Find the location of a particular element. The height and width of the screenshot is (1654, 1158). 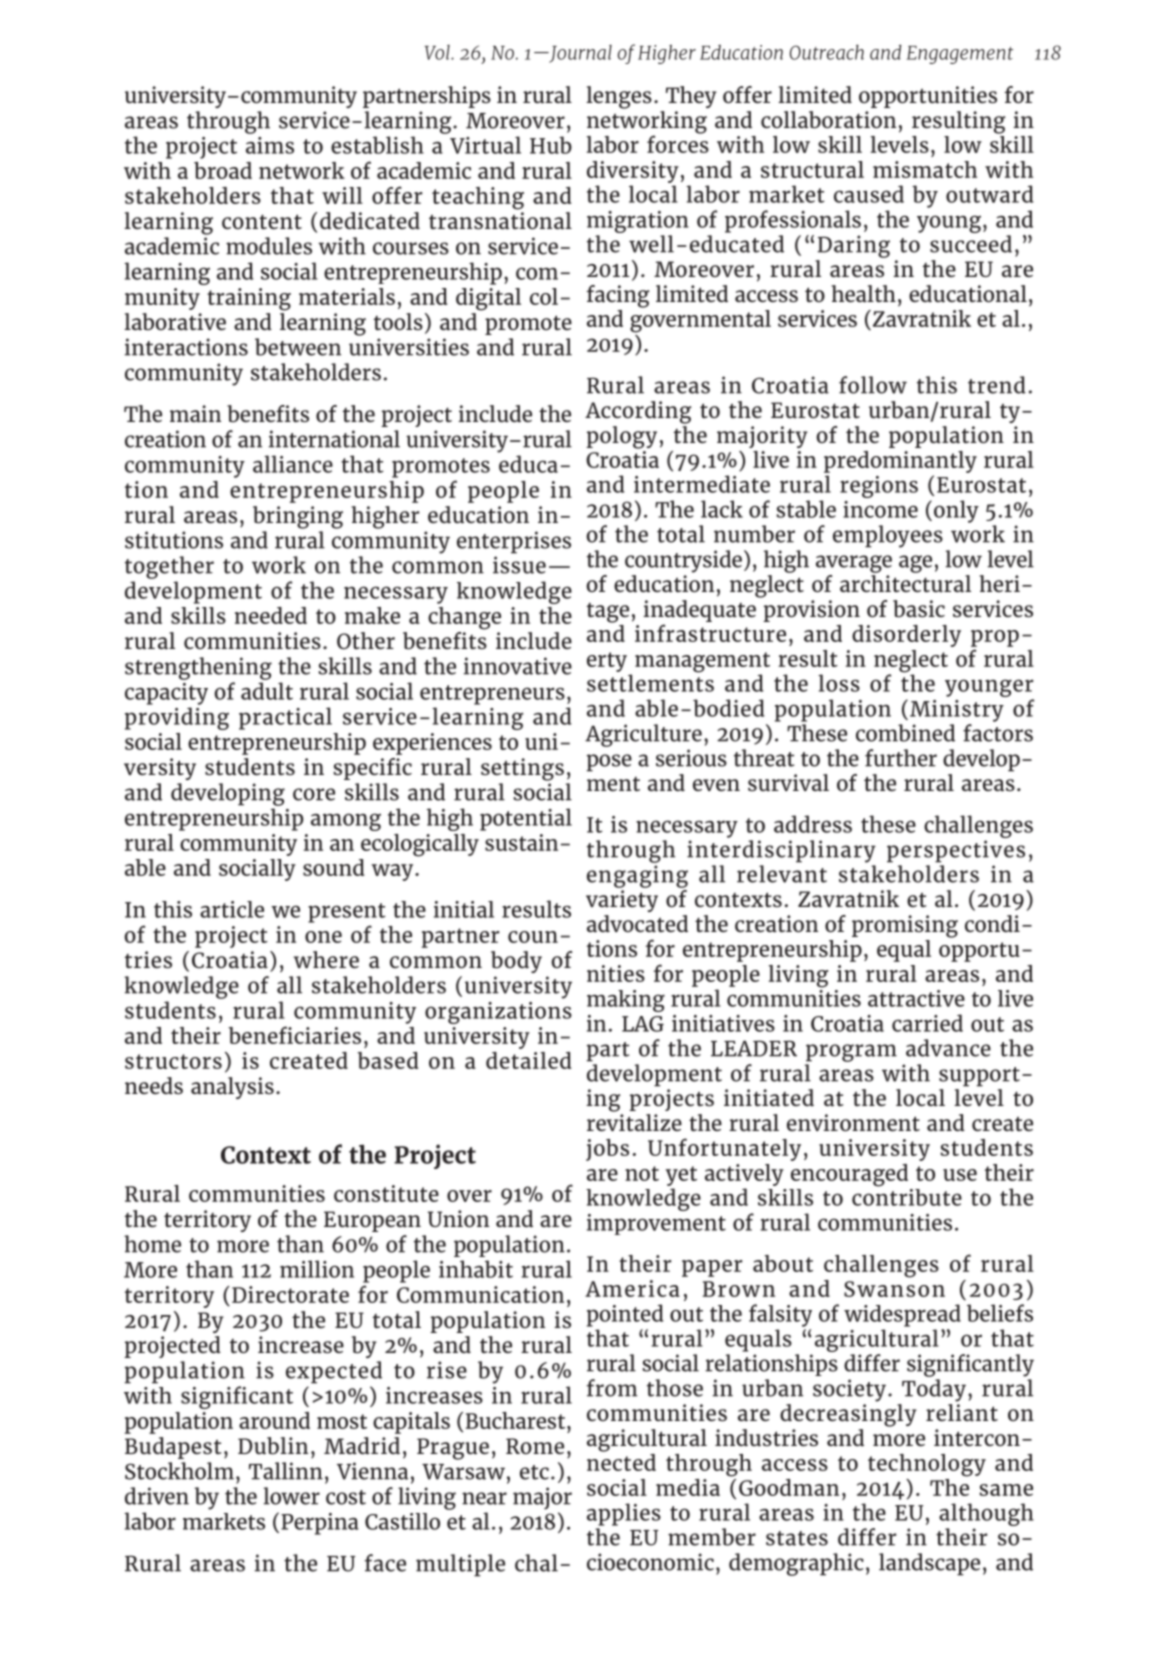

America is located at coordinates (632, 1288).
